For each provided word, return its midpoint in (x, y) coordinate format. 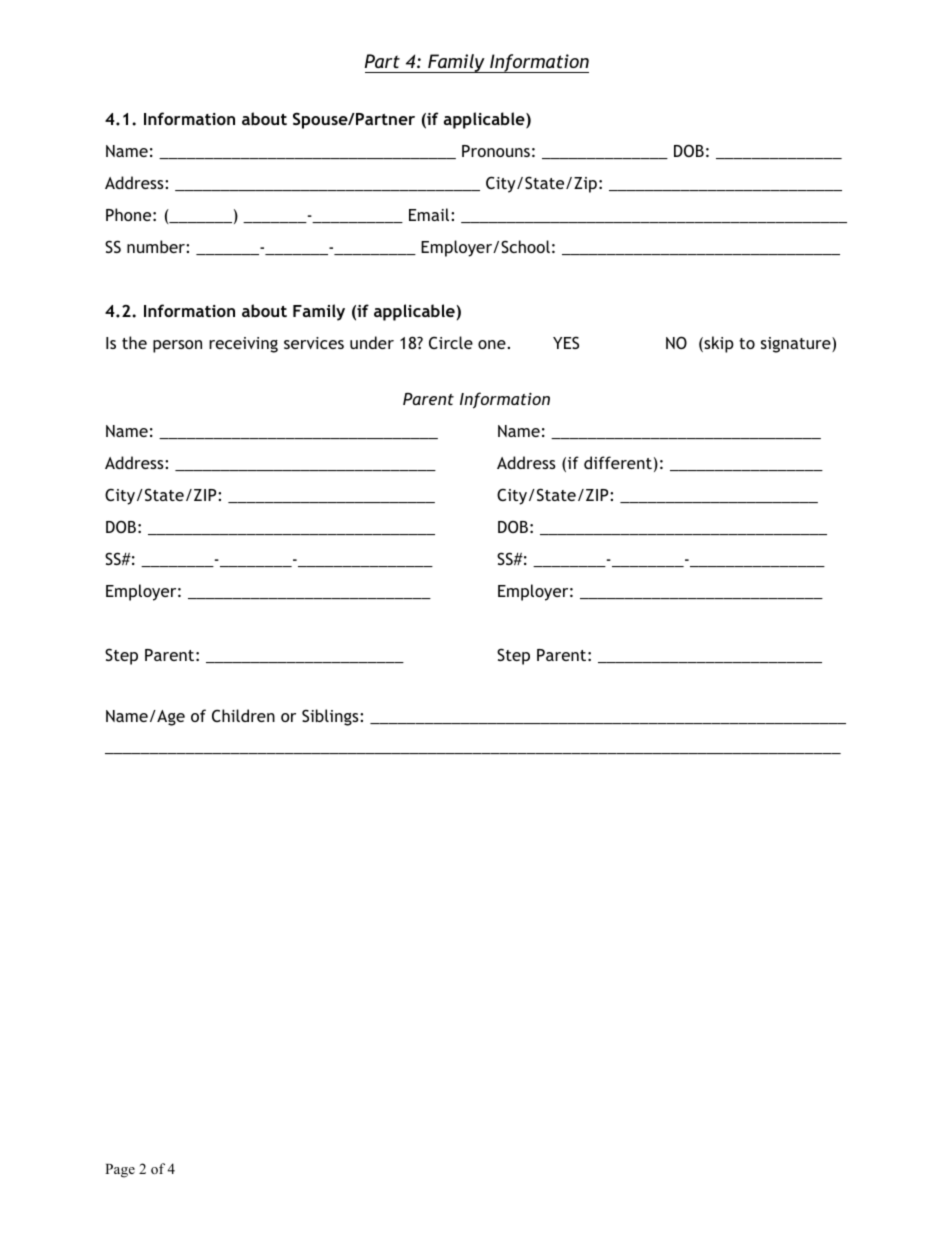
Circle (451, 342)
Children (243, 715)
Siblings (331, 717)
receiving (243, 345)
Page (120, 1171)
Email (430, 214)
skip (718, 344)
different (618, 462)
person (177, 346)
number (157, 246)
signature (797, 345)
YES (566, 342)
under (372, 342)
